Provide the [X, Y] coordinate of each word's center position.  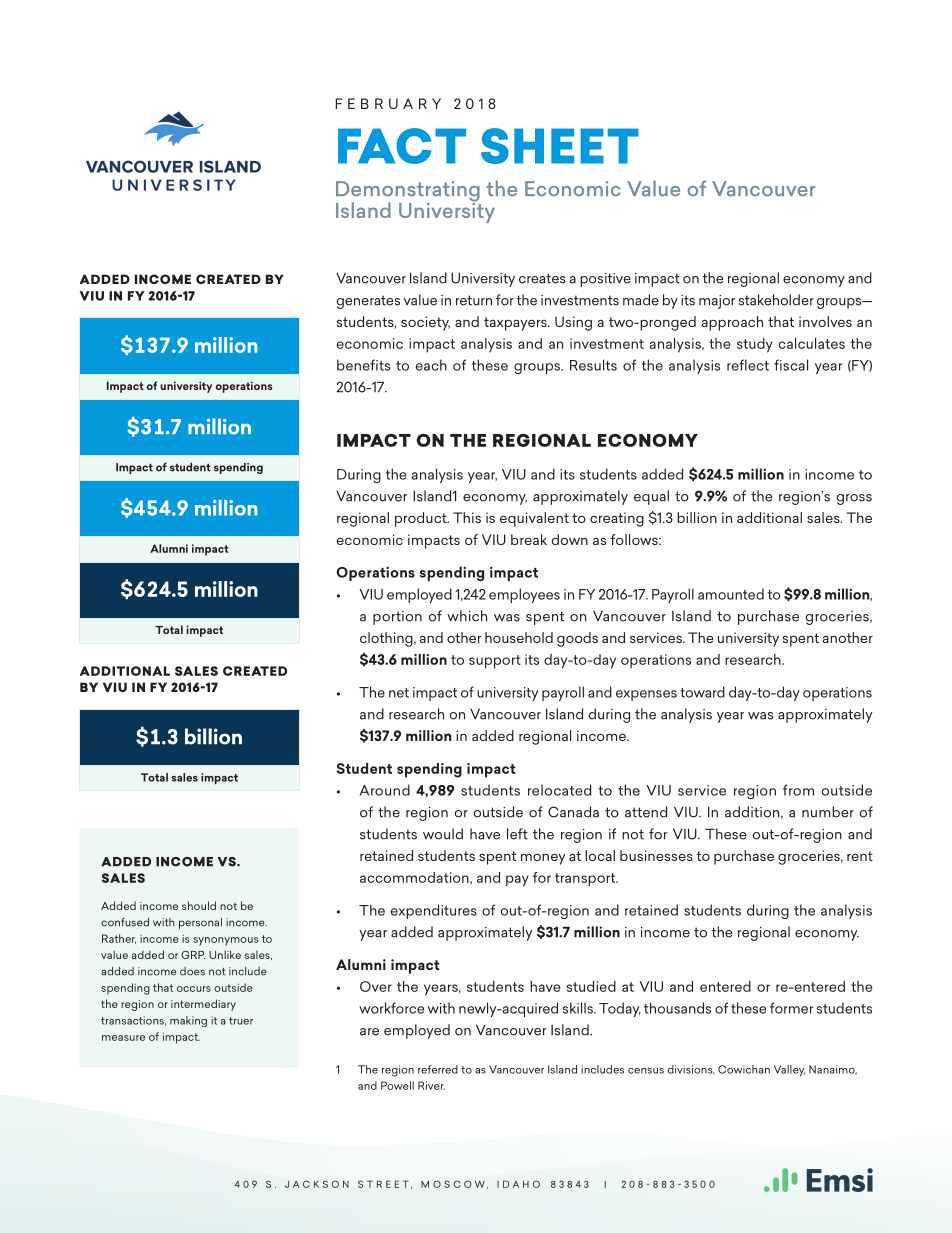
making [188, 1021]
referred [438, 1069]
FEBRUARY [388, 103]
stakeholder [776, 300]
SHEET [560, 146]
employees [524, 595]
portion [397, 618]
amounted [731, 594]
